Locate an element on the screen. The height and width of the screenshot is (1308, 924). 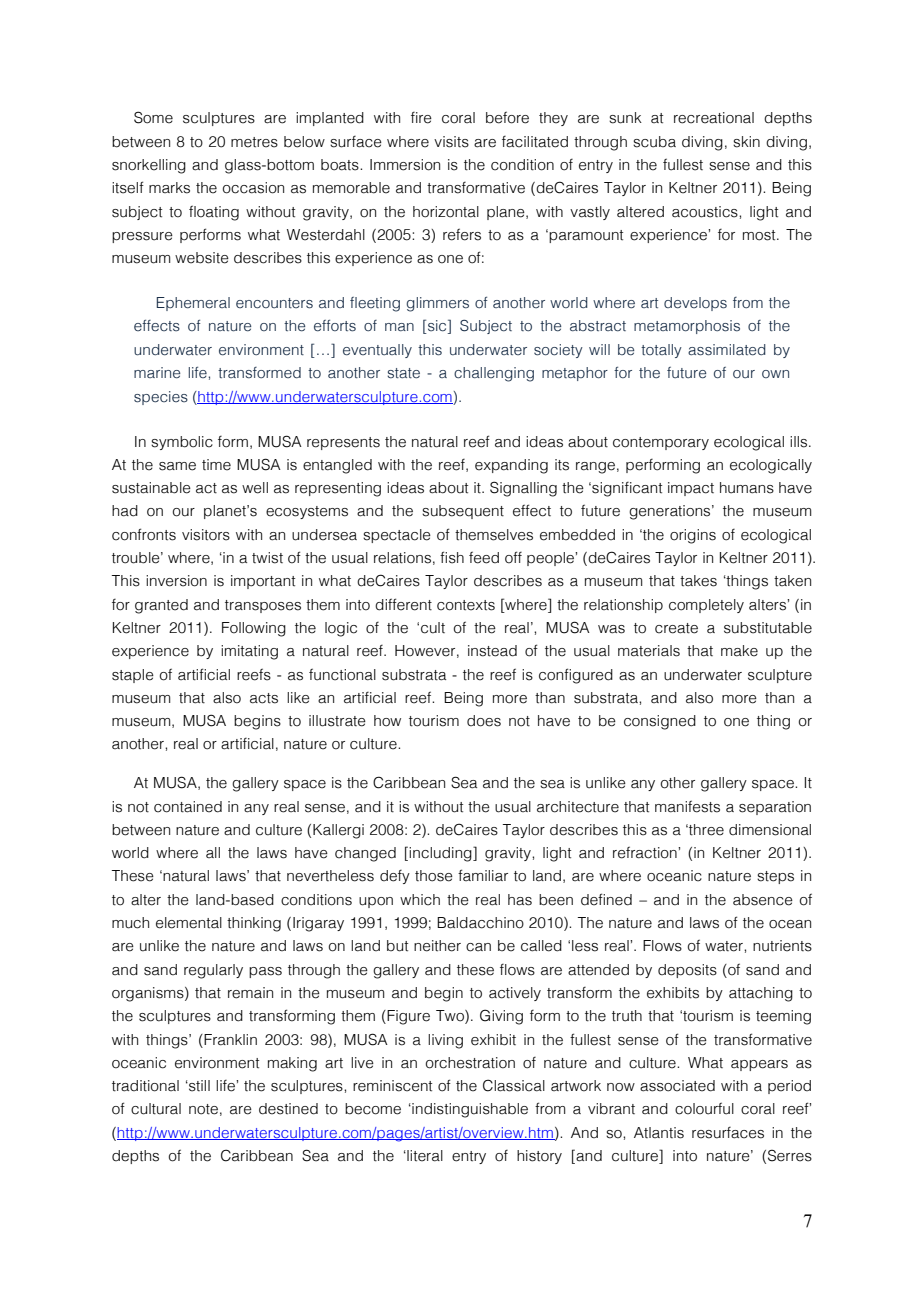
humans is located at coordinates (747, 488).
